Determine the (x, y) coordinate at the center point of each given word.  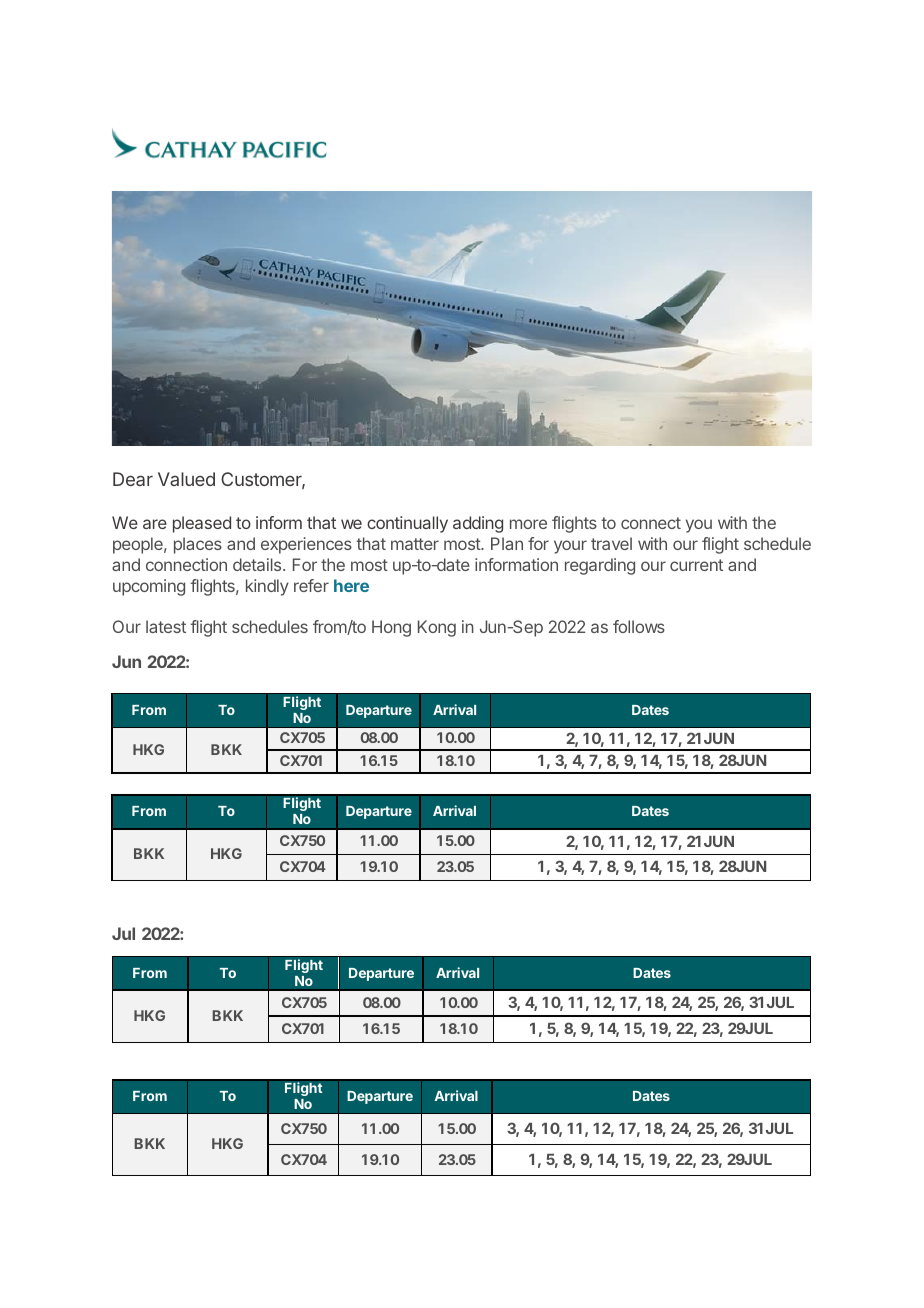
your (570, 547)
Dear (133, 479)
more (528, 524)
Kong (437, 628)
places (198, 545)
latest (166, 626)
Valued (186, 479)
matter (415, 544)
